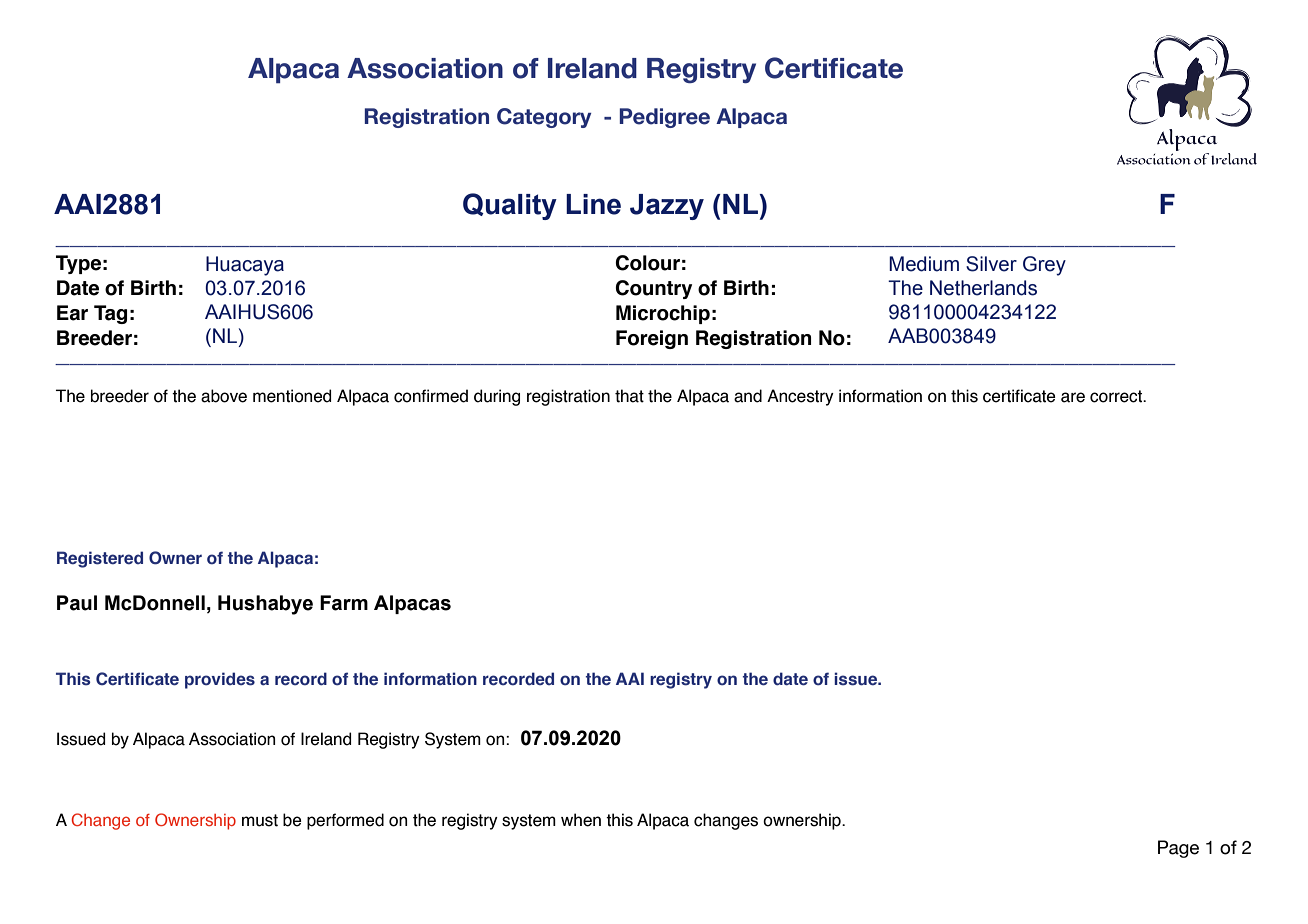  What do you see at coordinates (100, 559) in the screenshot?
I see `Registered` at bounding box center [100, 559].
